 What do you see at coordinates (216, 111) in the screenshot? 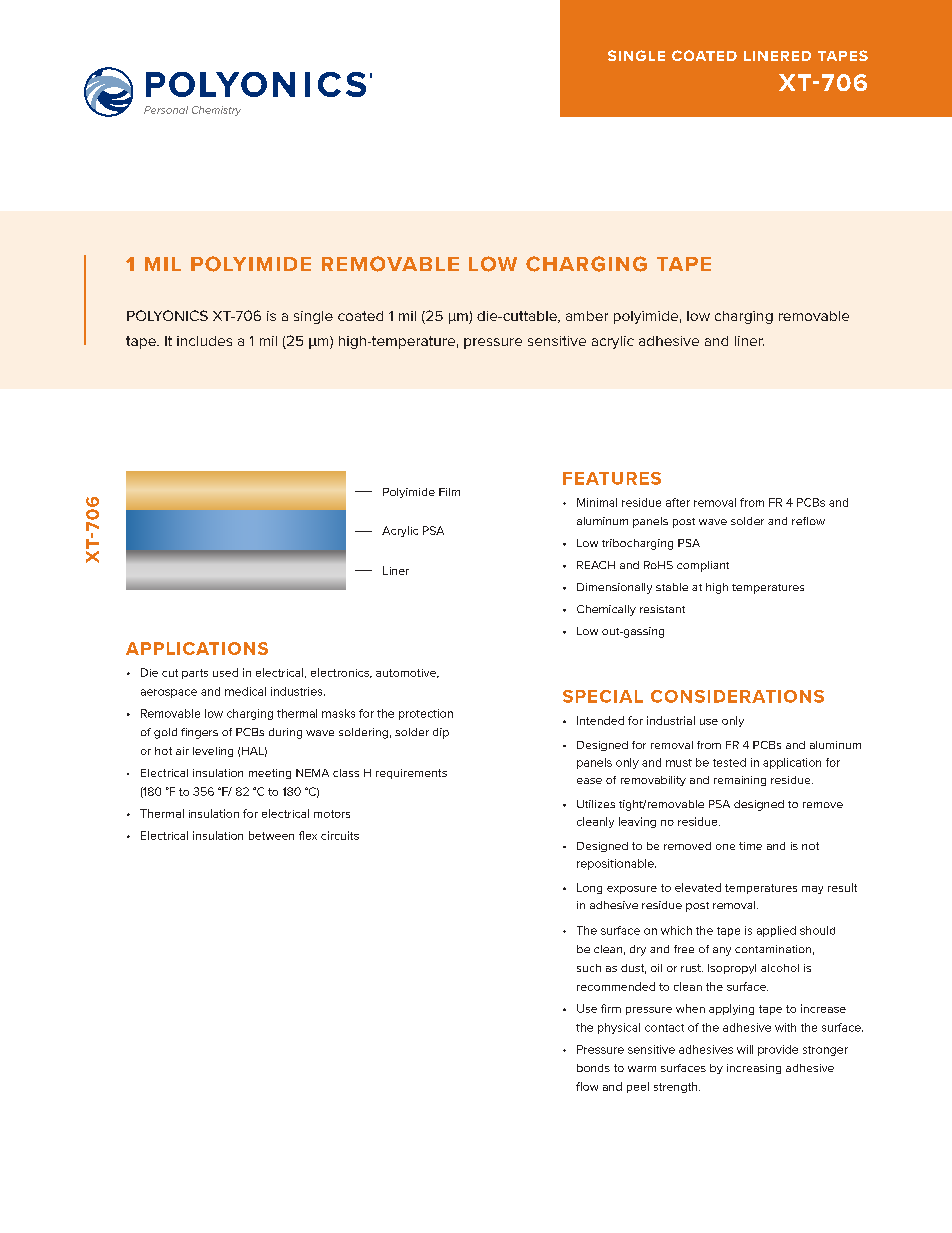
I see `Chemistry` at bounding box center [216, 111].
